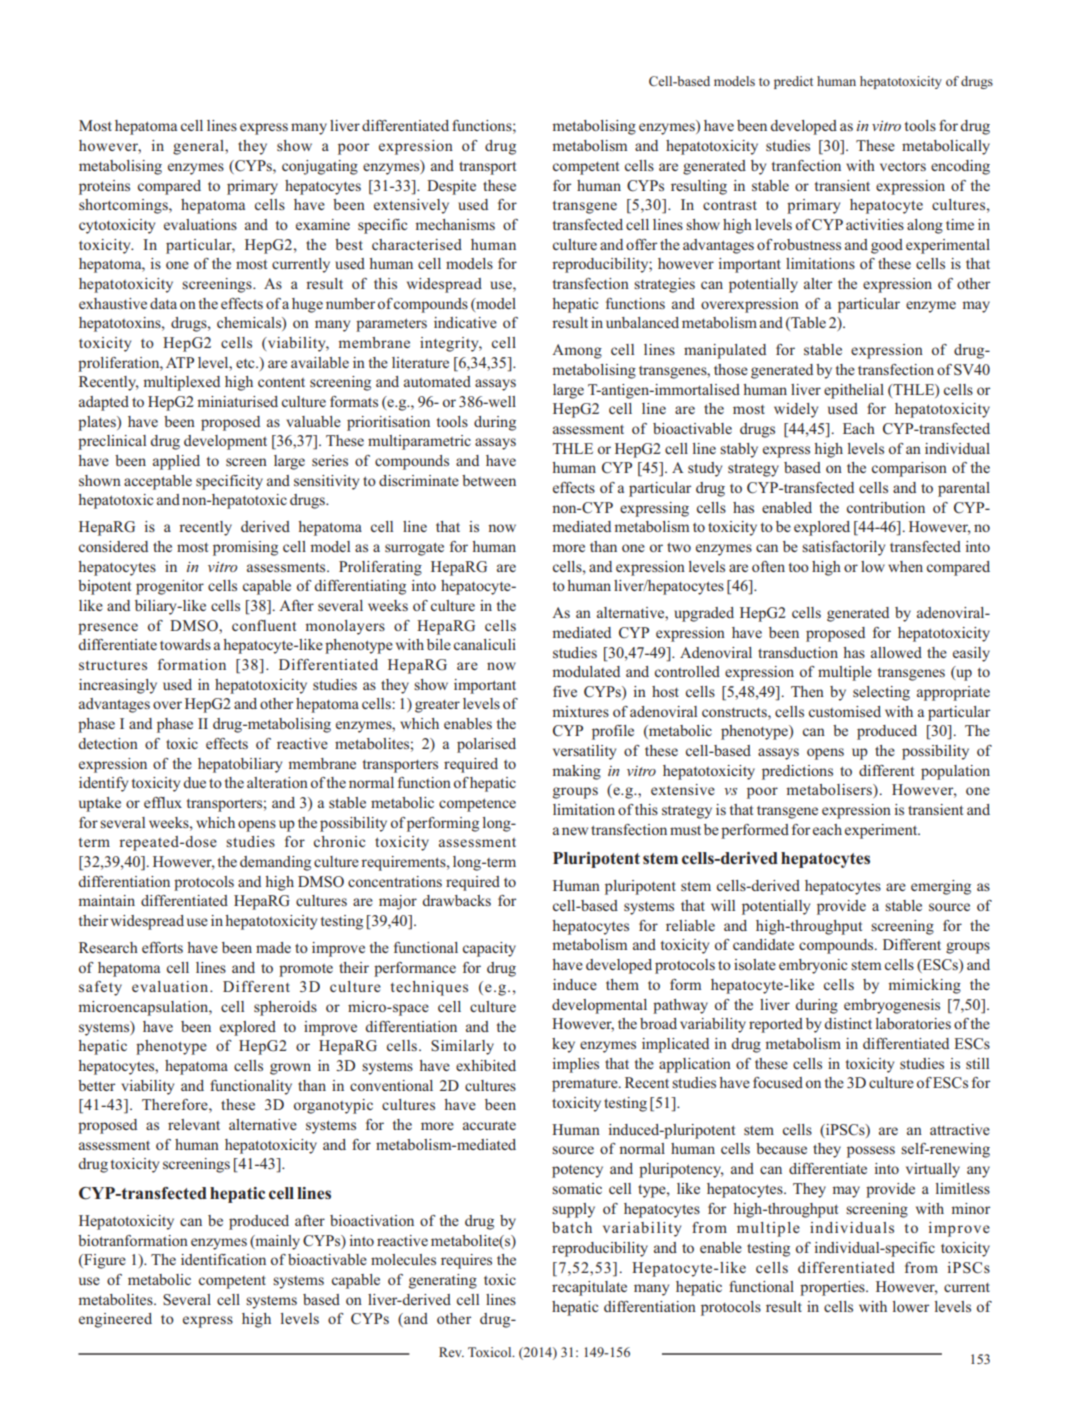 Image resolution: width=1069 pixels, height=1425 pixels. What do you see at coordinates (845, 711) in the screenshot?
I see `customised` at bounding box center [845, 711].
